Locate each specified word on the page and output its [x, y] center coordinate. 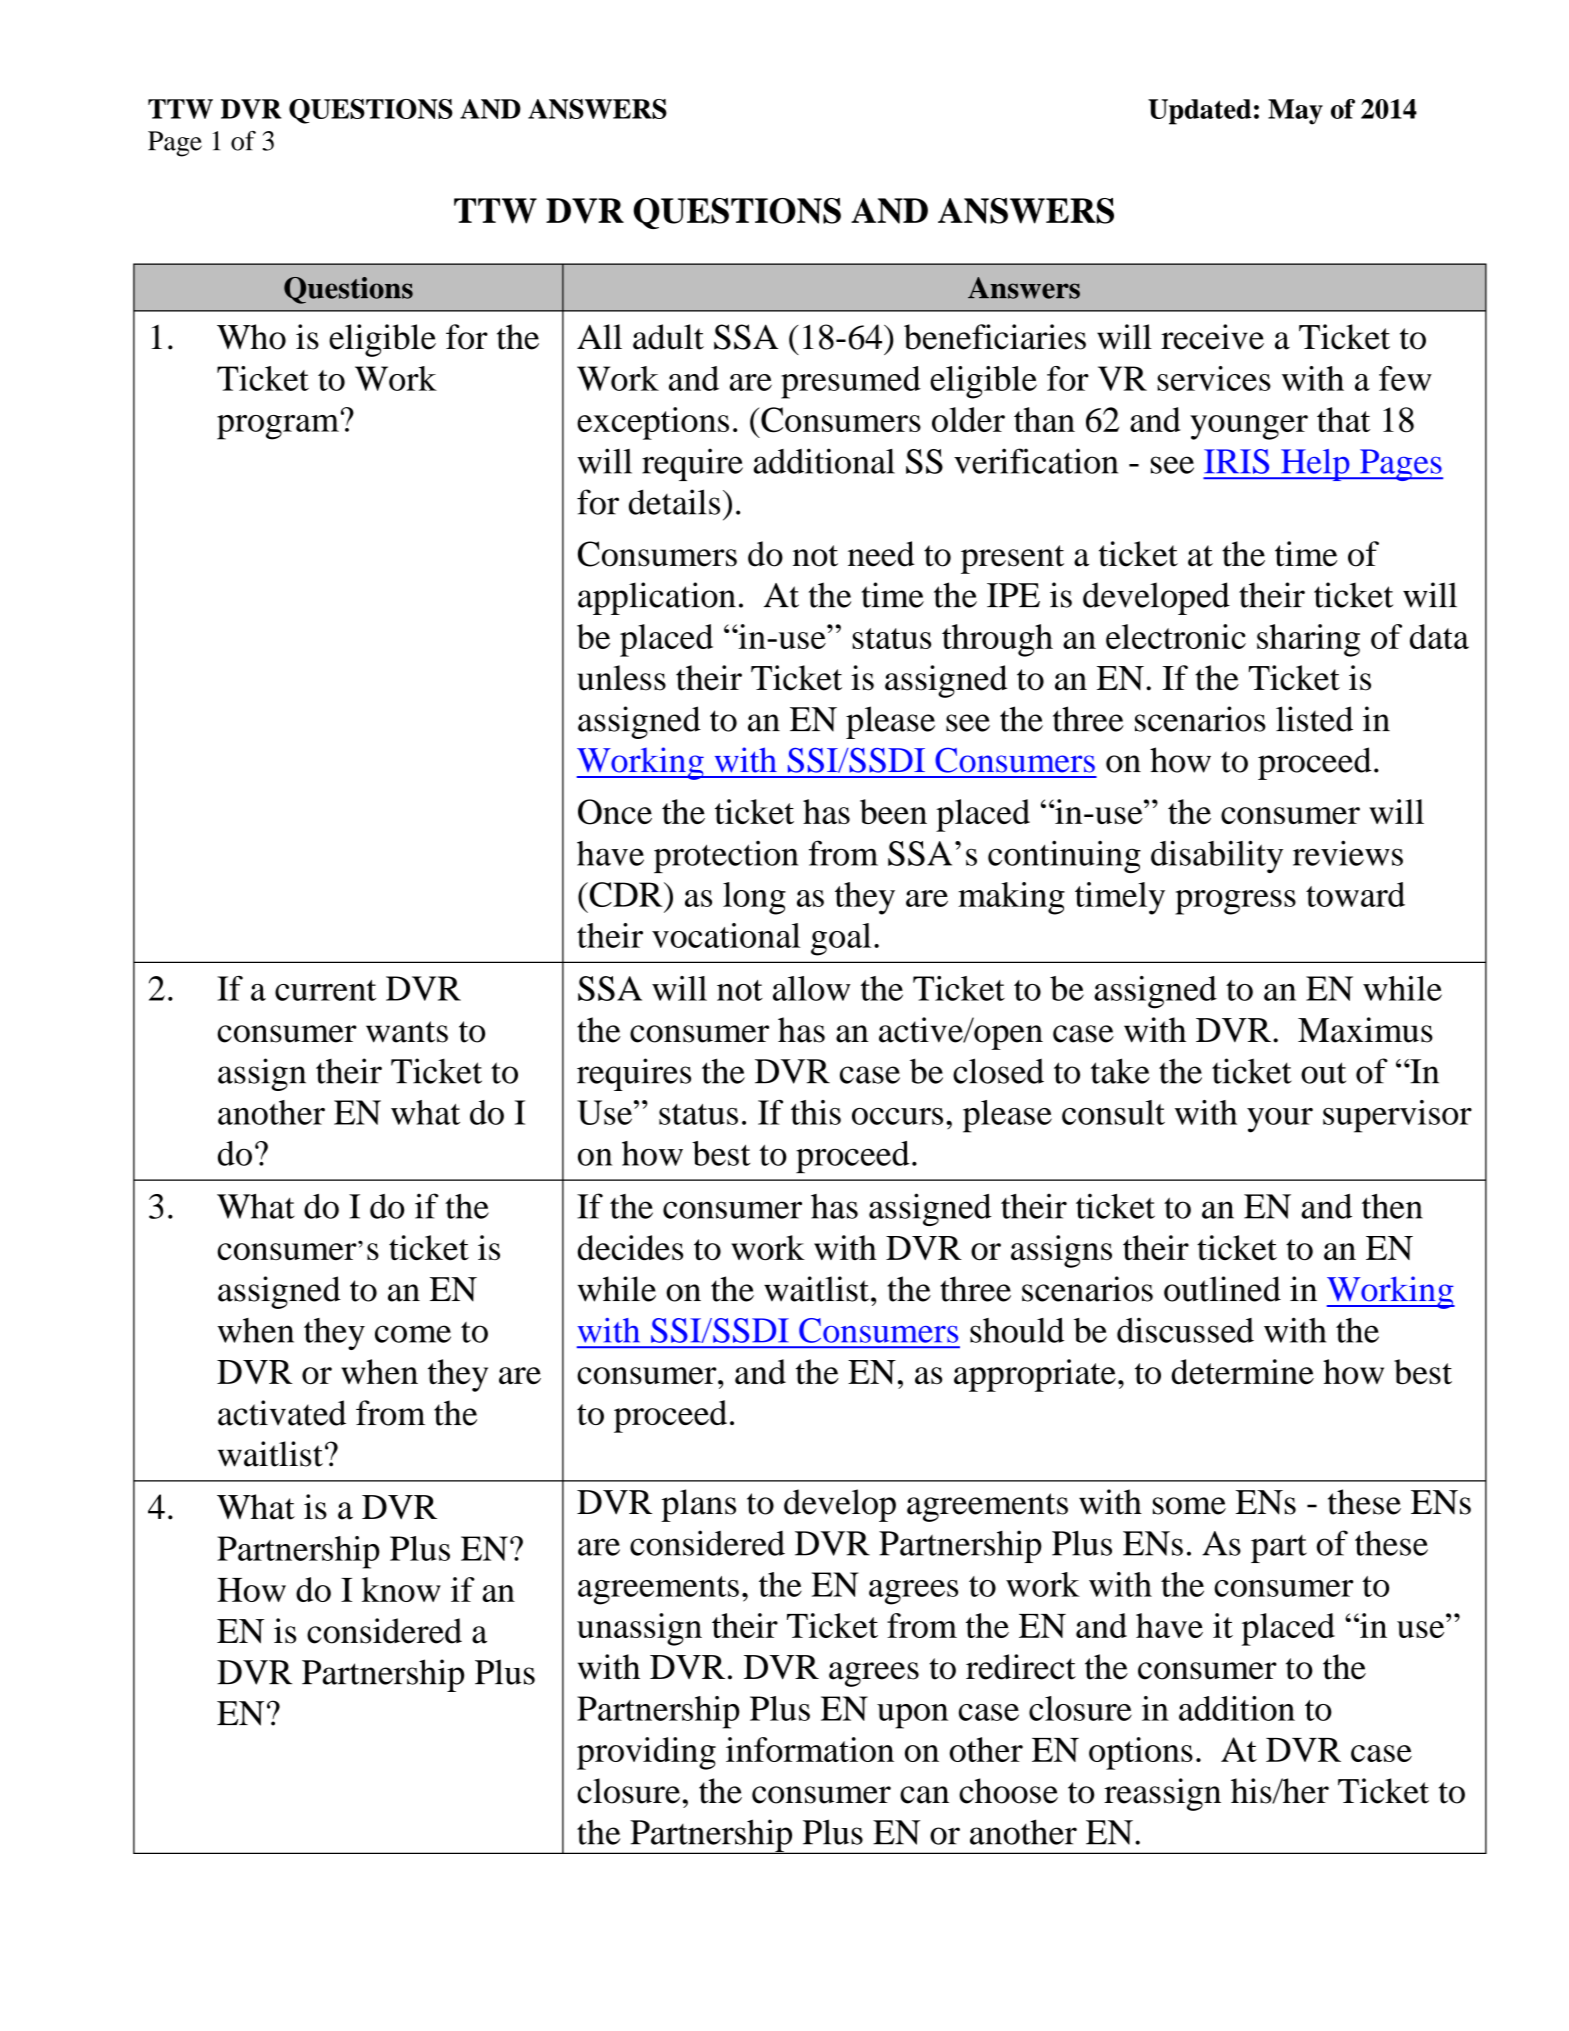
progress [1235, 902]
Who [251, 337]
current [325, 990]
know [401, 1589]
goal [841, 939]
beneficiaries [995, 337]
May [1295, 112]
